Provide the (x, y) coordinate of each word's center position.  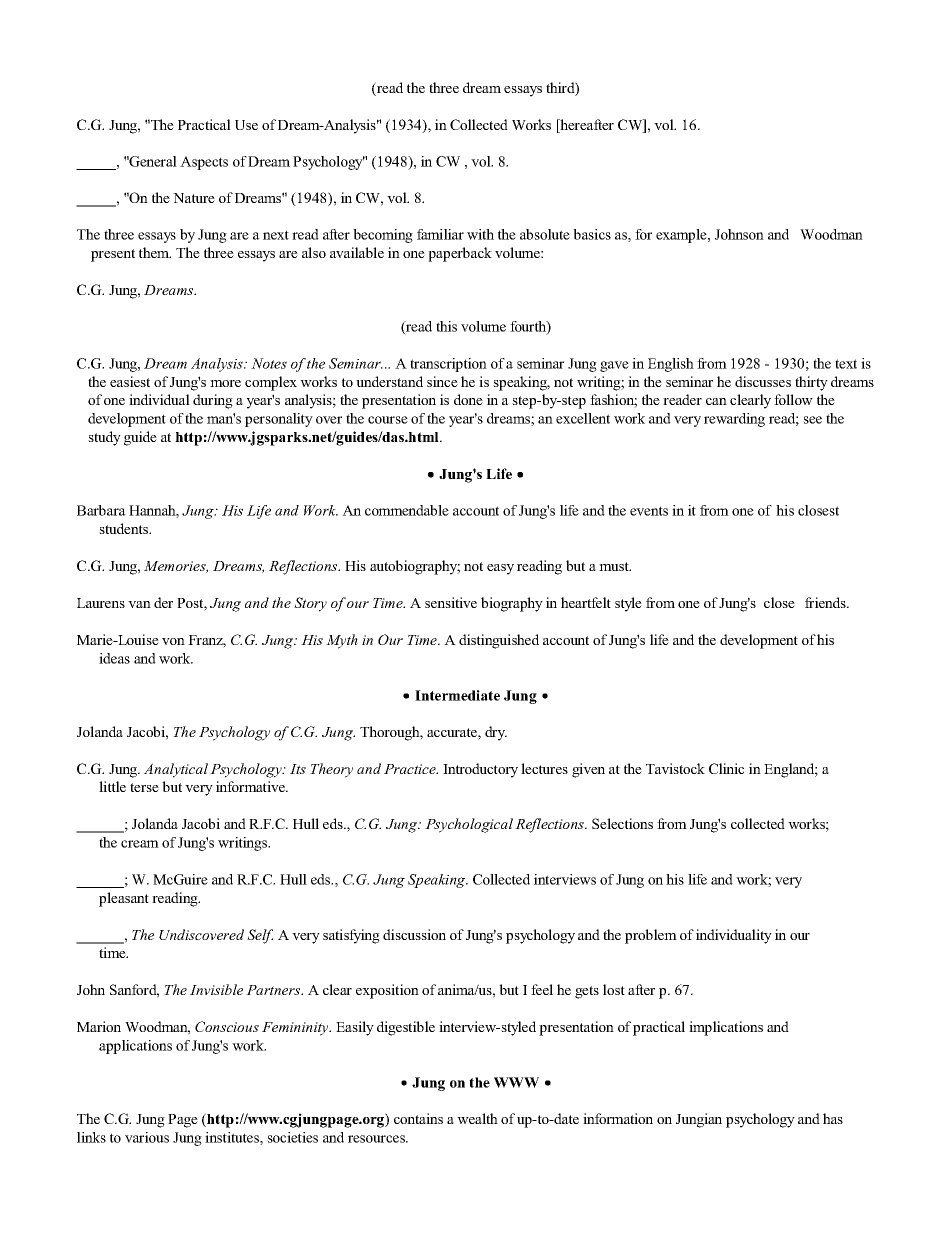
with (480, 234)
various (147, 1137)
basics (592, 234)
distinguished (499, 641)
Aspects (204, 163)
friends (826, 602)
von (173, 641)
